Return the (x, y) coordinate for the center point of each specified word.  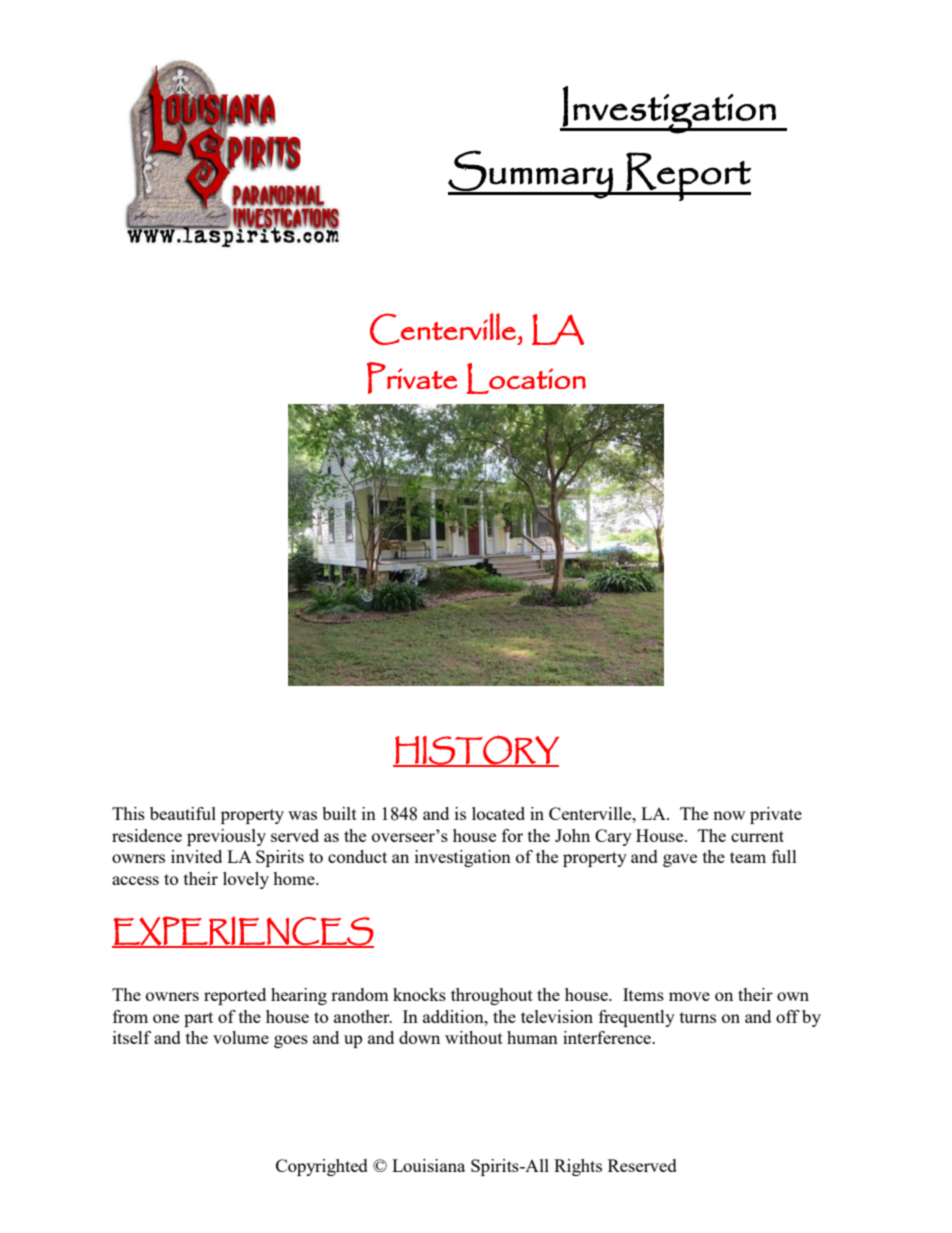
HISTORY (476, 751)
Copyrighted (322, 1167)
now (729, 815)
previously (226, 837)
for (512, 835)
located (498, 813)
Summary (531, 174)
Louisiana (428, 1165)
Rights (578, 1167)
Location (526, 378)
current (757, 836)
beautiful (183, 813)
